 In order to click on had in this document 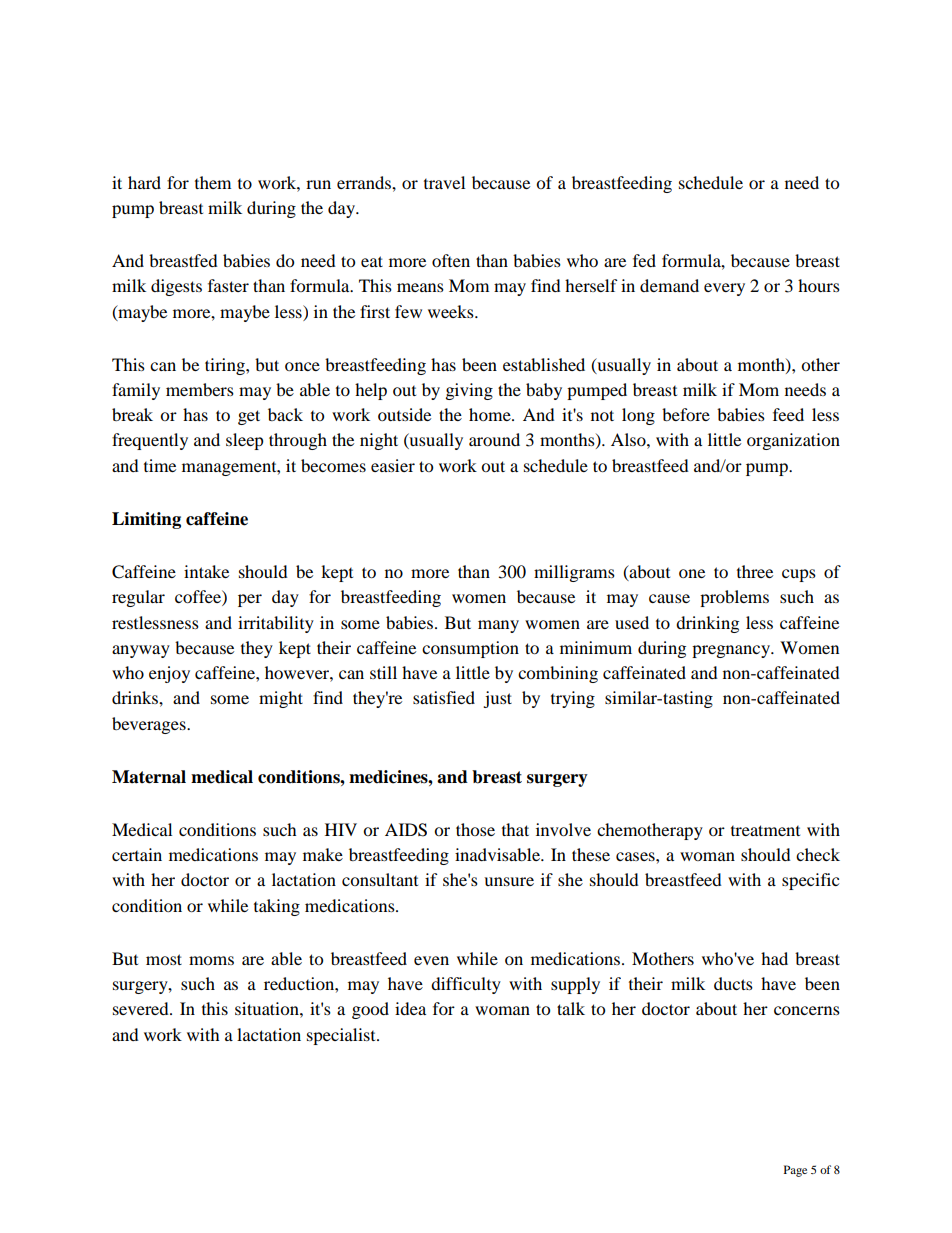, I will do `click(774, 958)`.
